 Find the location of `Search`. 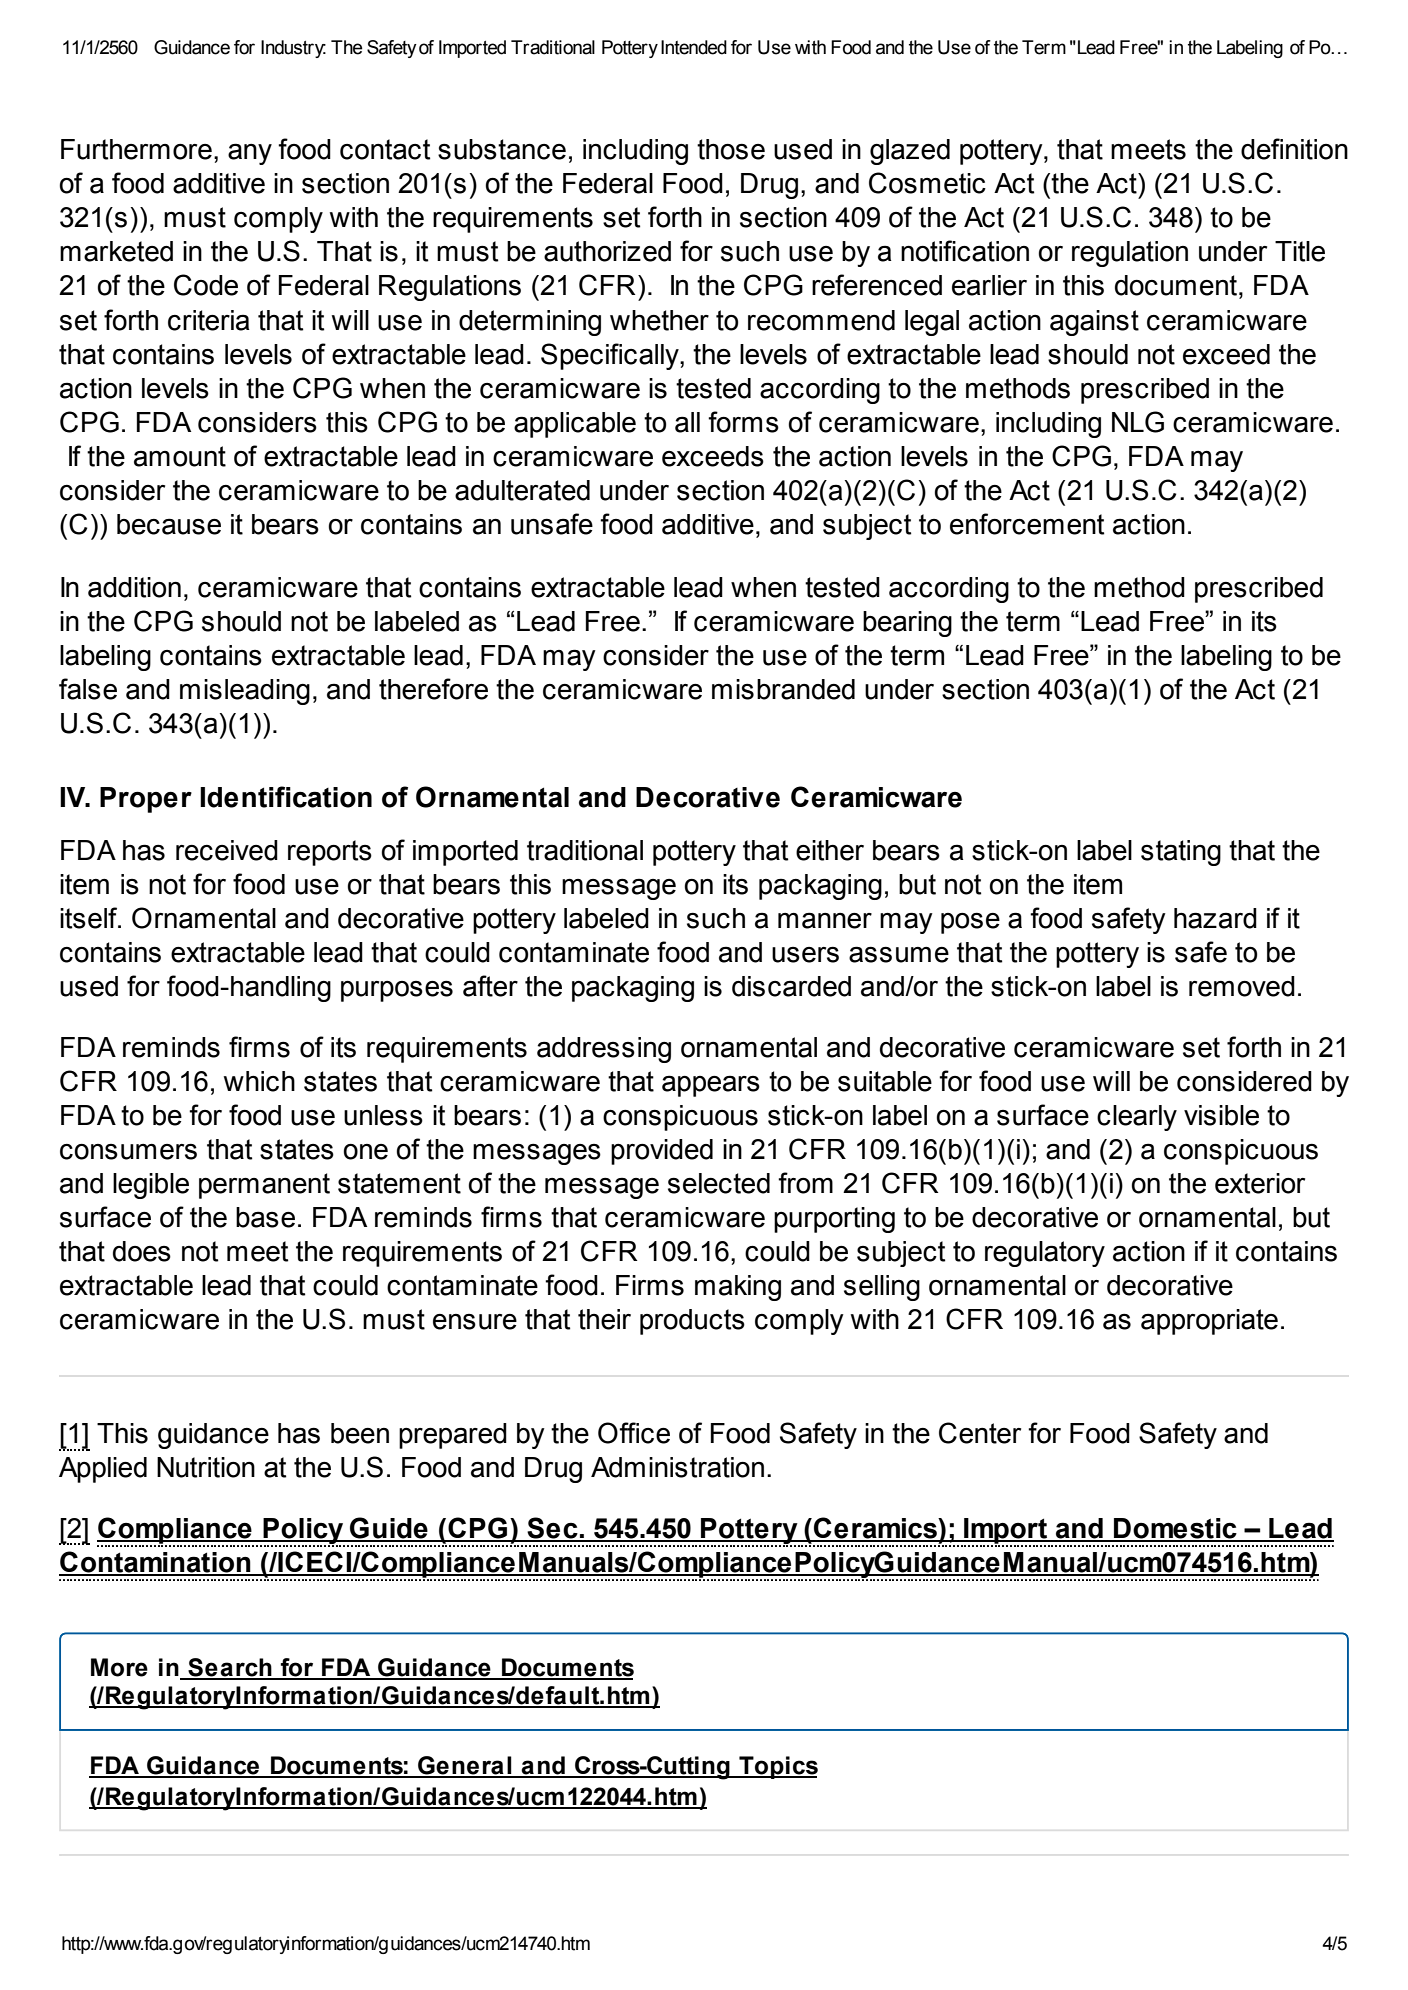

Search is located at coordinates (230, 1668).
